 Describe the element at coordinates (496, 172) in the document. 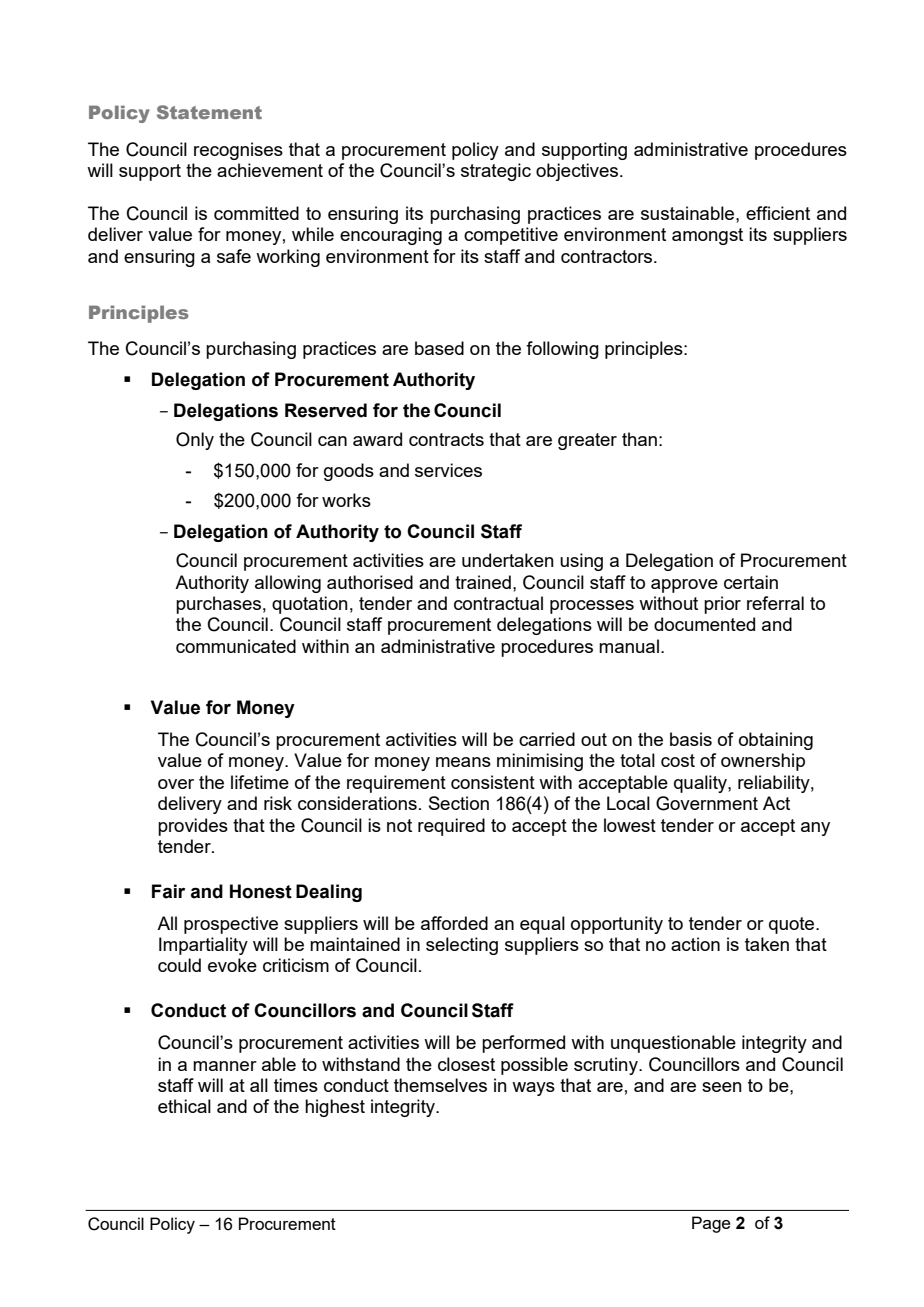

I see `strategic` at that location.
